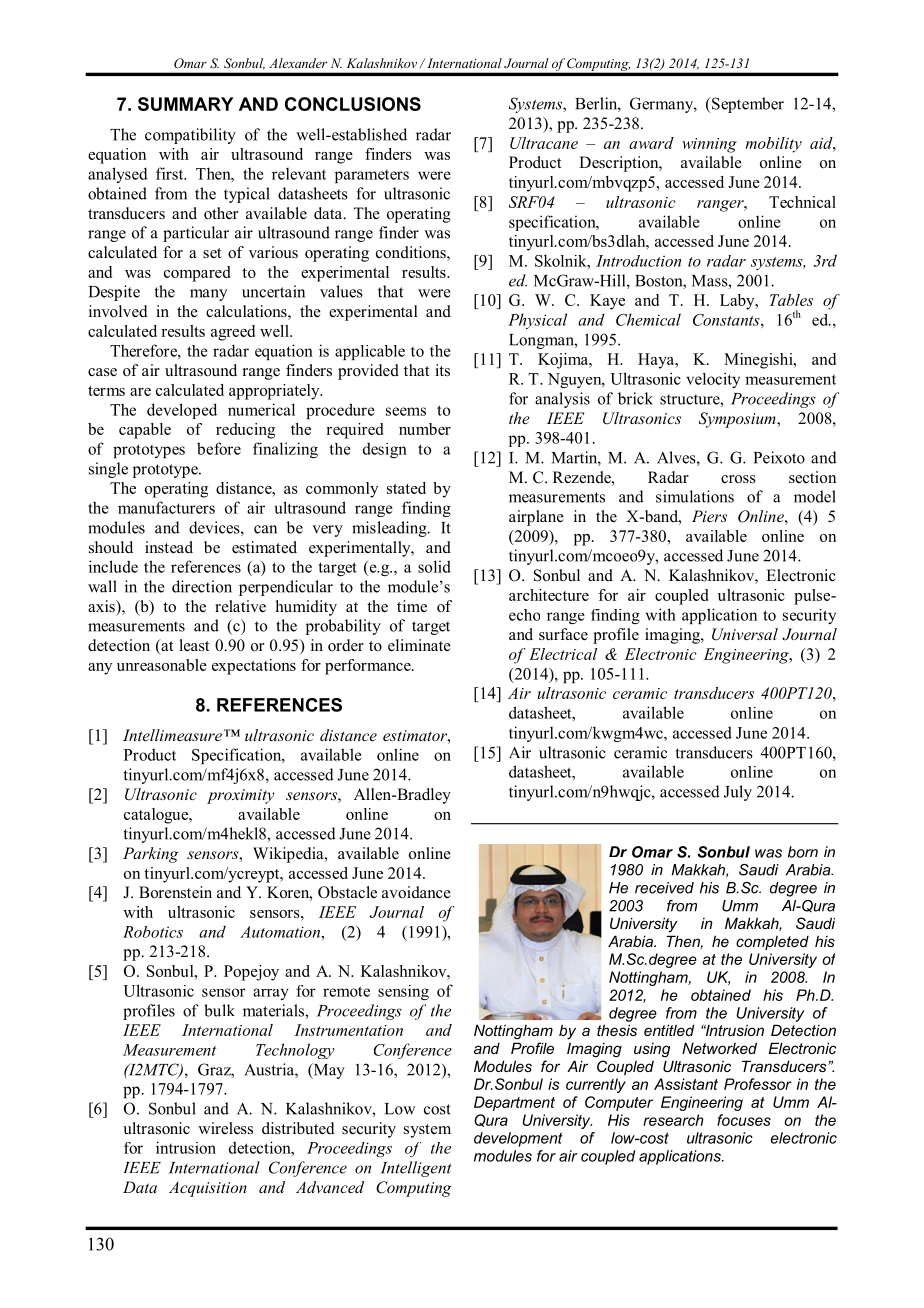 This image has height=1308, width=924. What do you see at coordinates (353, 104) in the image?
I see `CONCLUSIONS` at bounding box center [353, 104].
